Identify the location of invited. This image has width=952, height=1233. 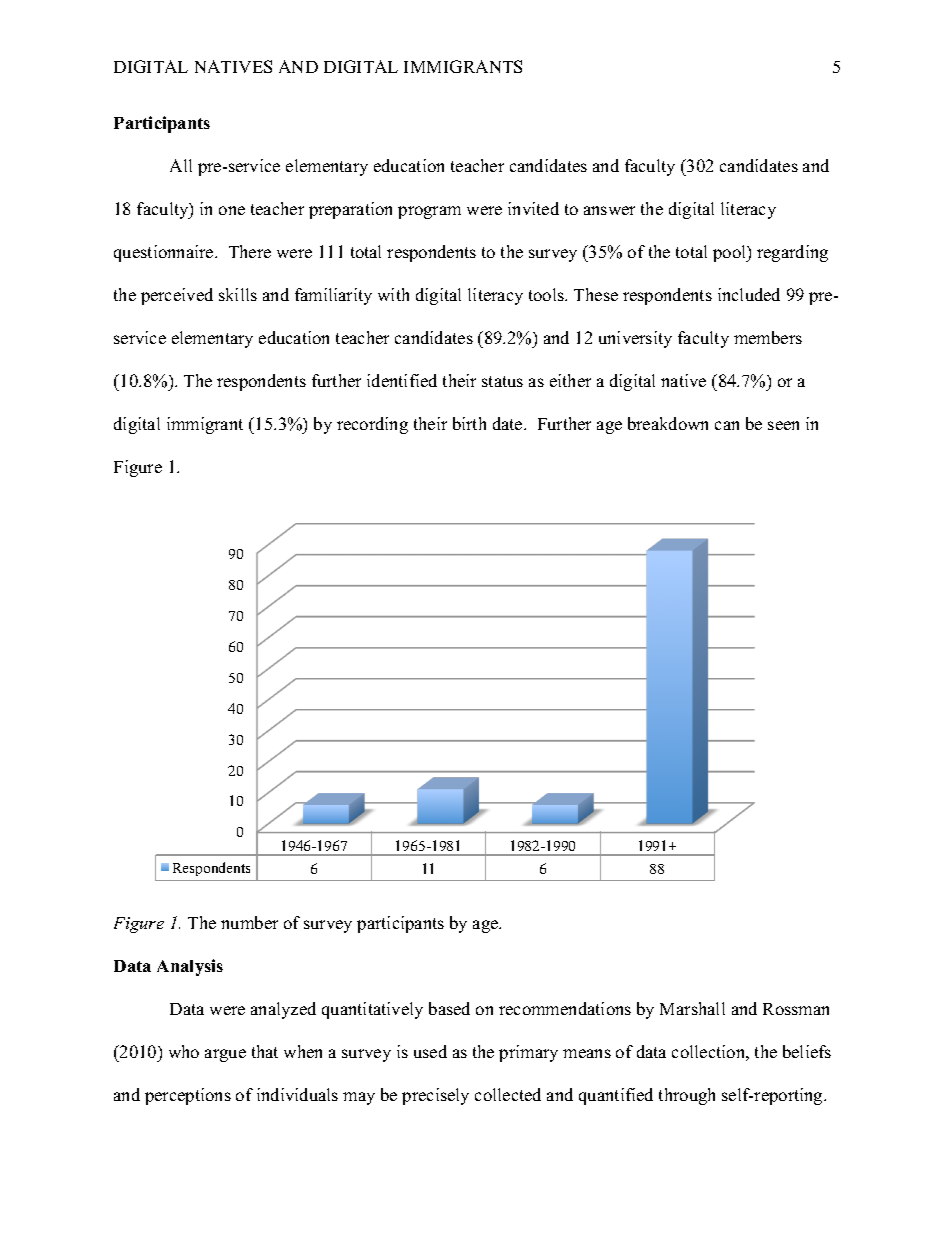
(533, 208).
